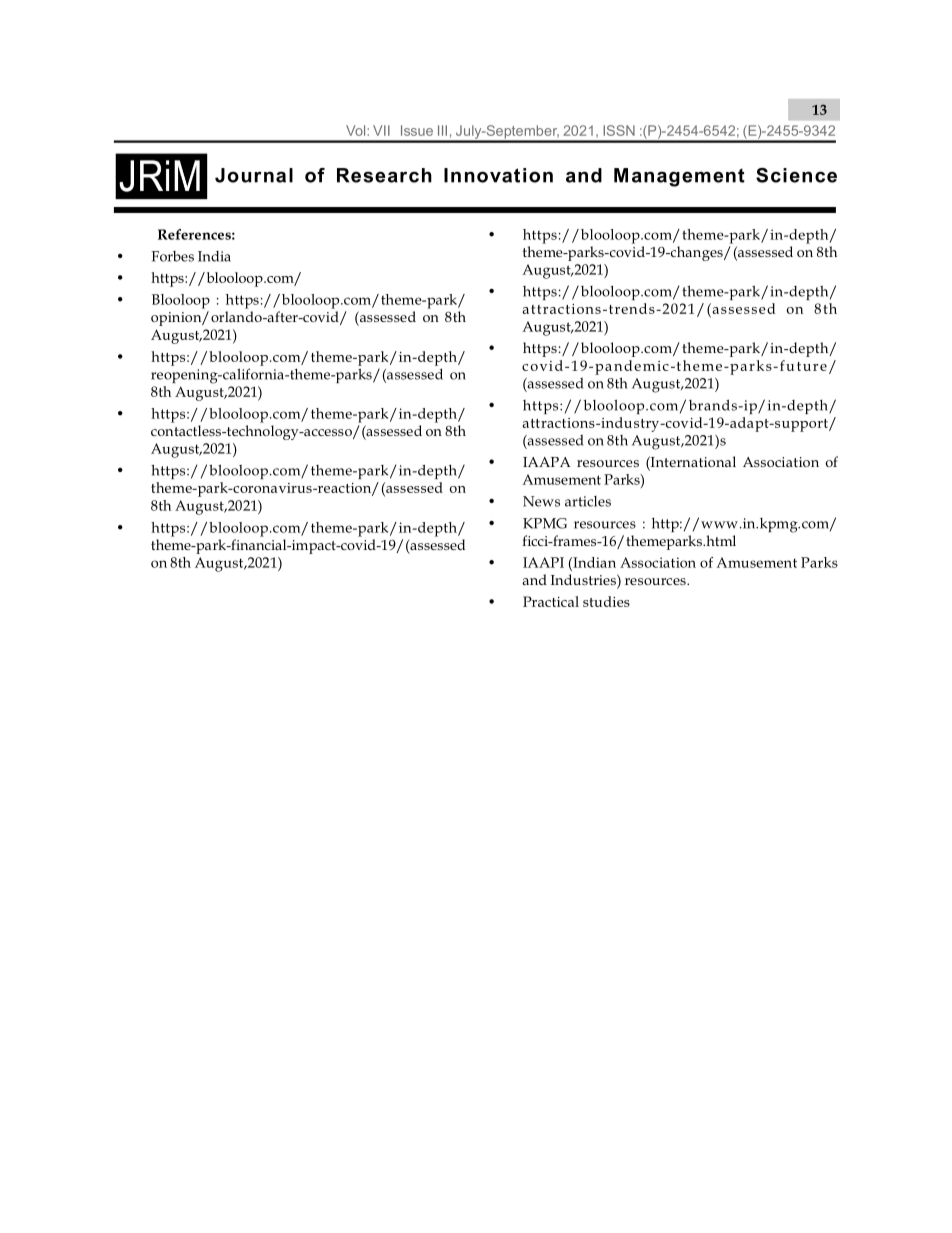  I want to click on Research, so click(384, 175).
